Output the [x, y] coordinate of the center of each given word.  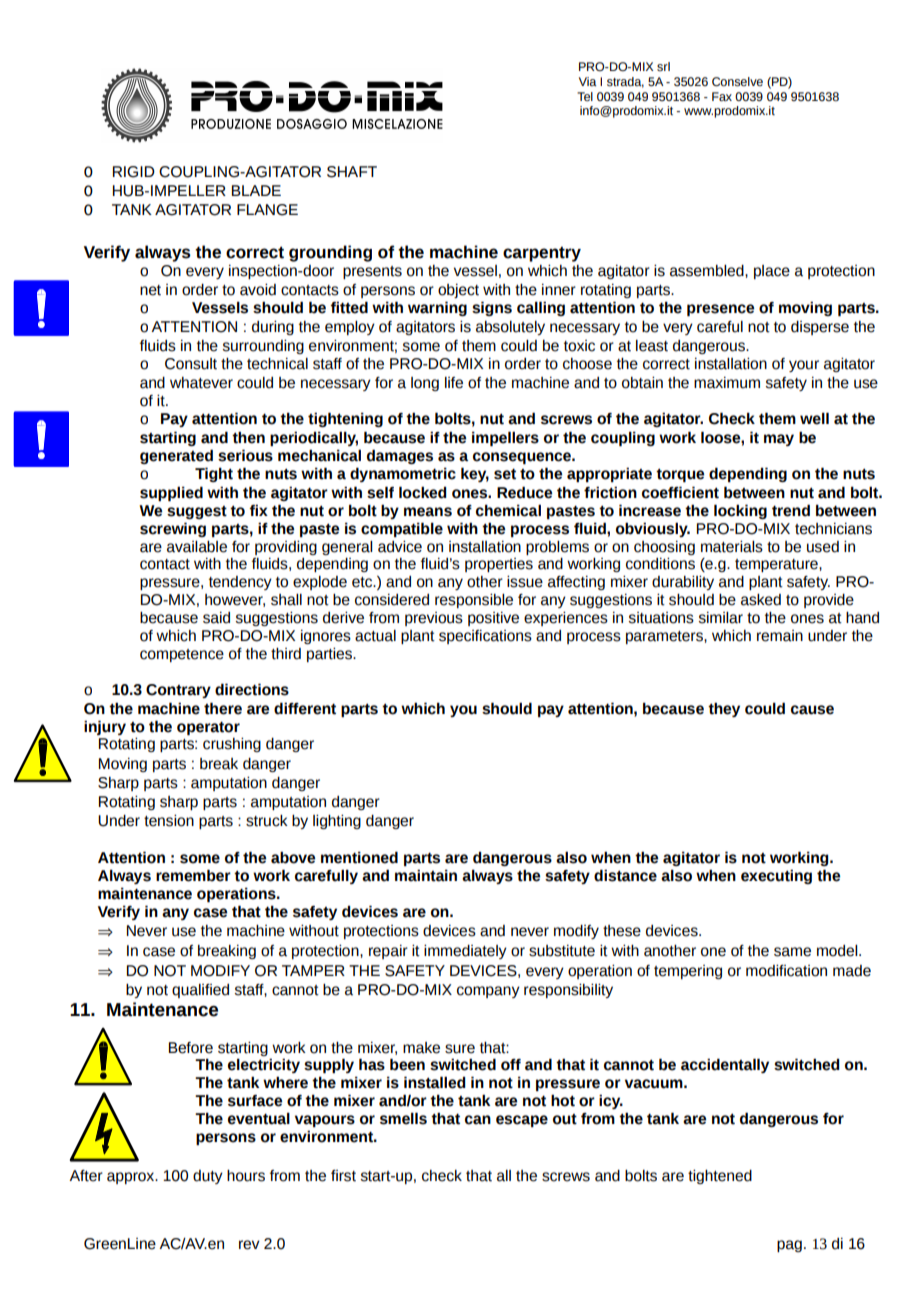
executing [776, 876]
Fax [722, 96]
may [779, 440]
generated [176, 456]
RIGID [134, 172]
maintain [426, 875]
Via [588, 81]
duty [208, 1177]
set [505, 474]
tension [169, 821]
